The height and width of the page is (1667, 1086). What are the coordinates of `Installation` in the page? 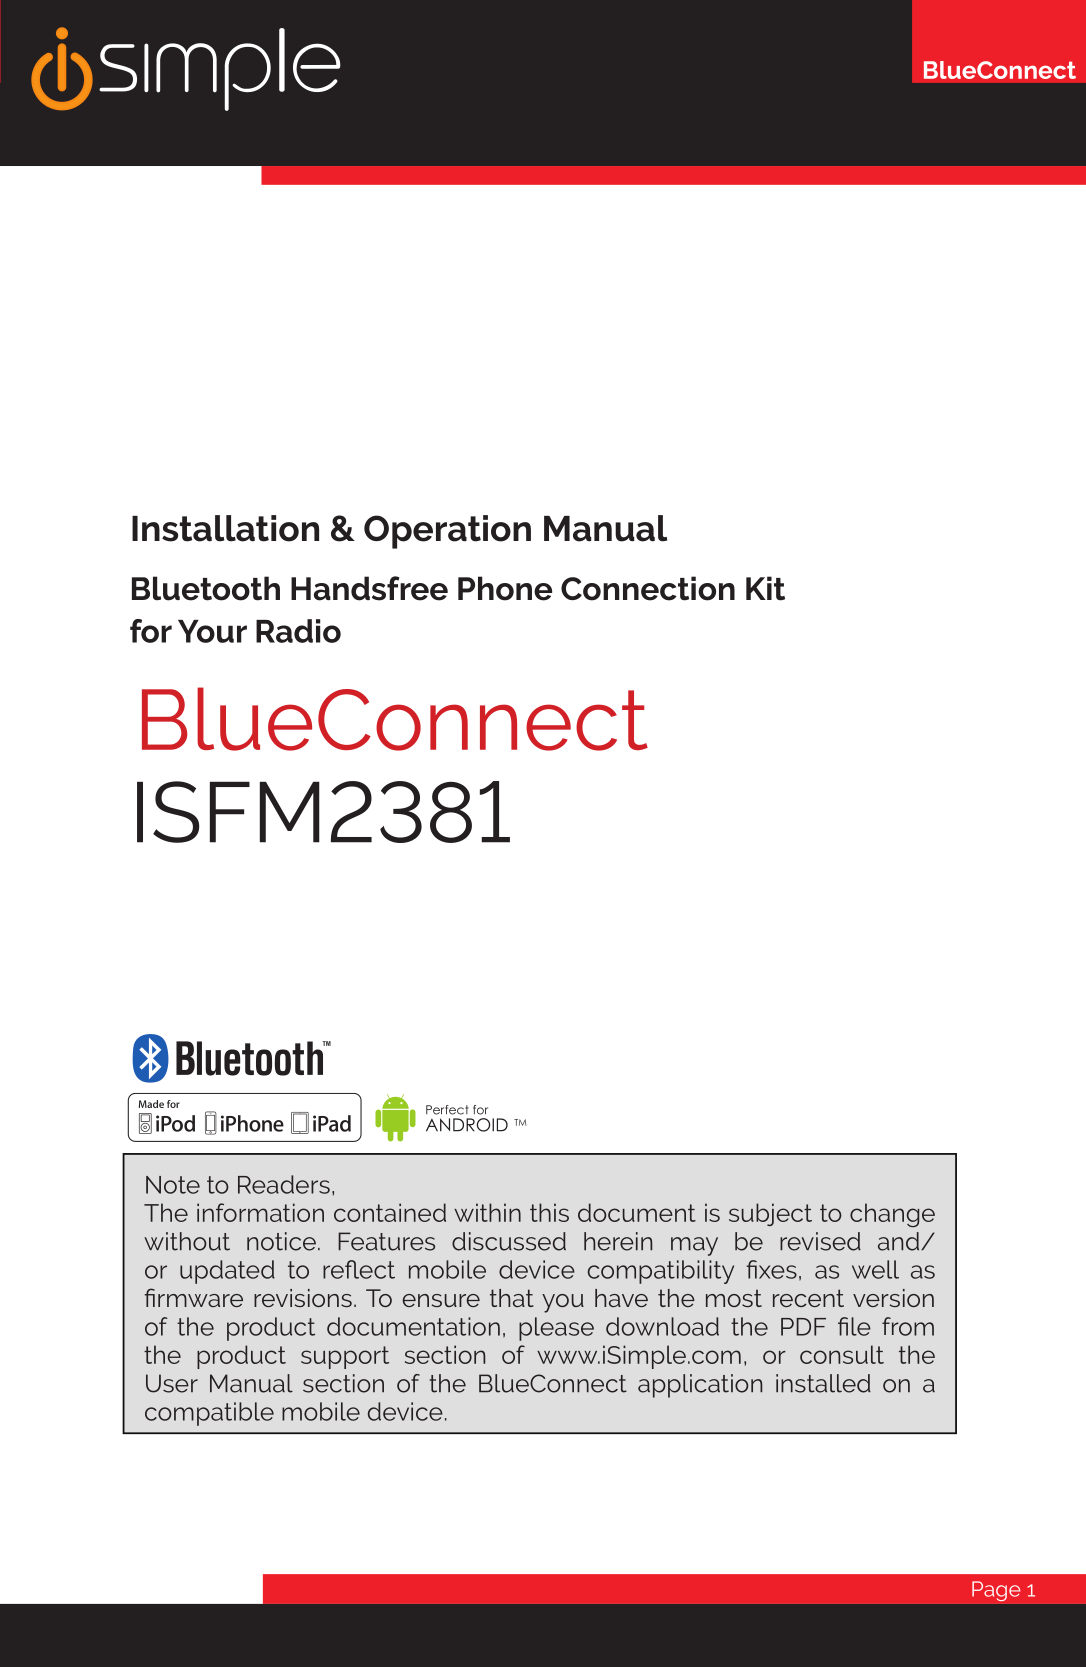 It's located at (225, 528).
